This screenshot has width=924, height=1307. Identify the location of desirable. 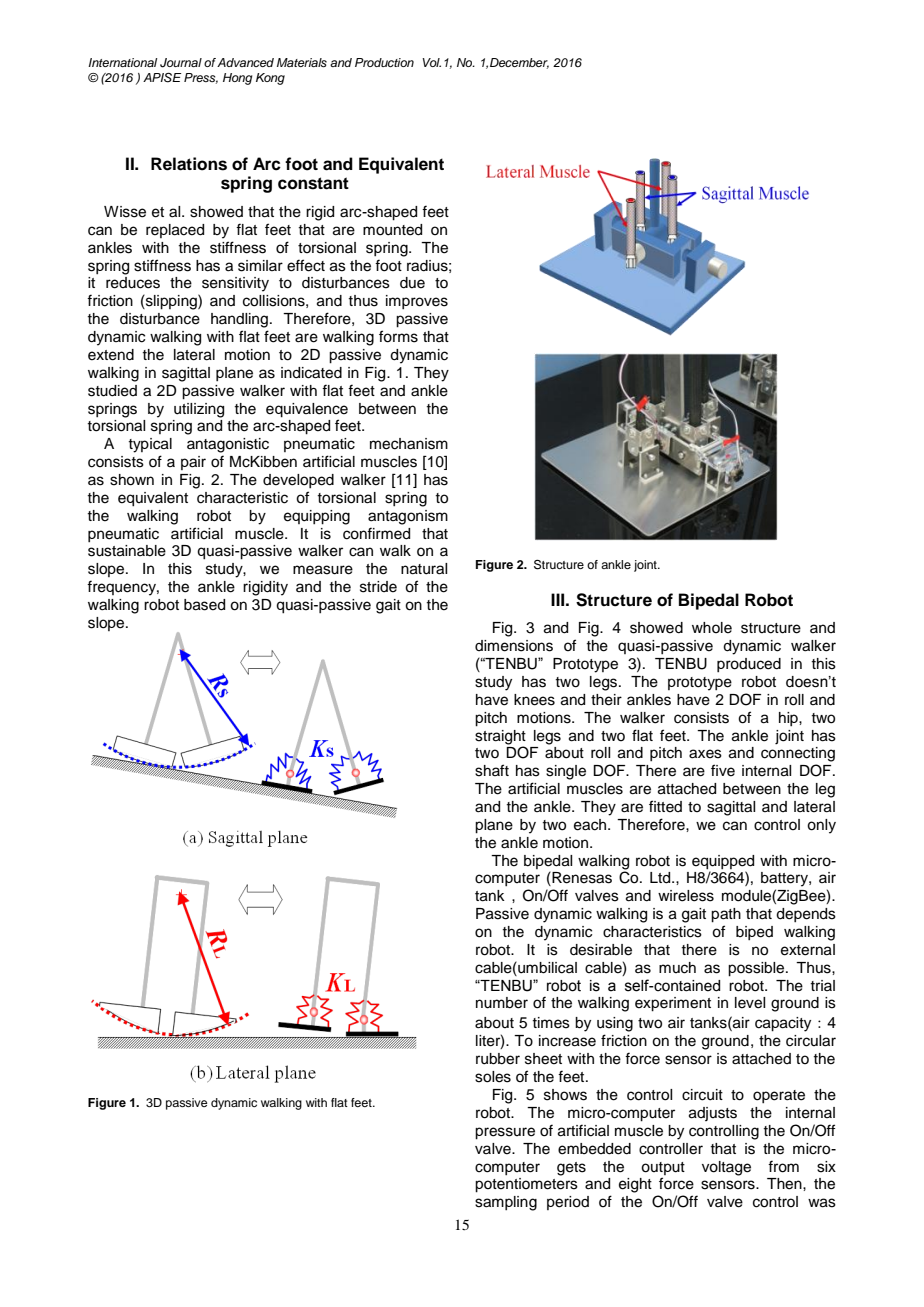
(601, 950).
